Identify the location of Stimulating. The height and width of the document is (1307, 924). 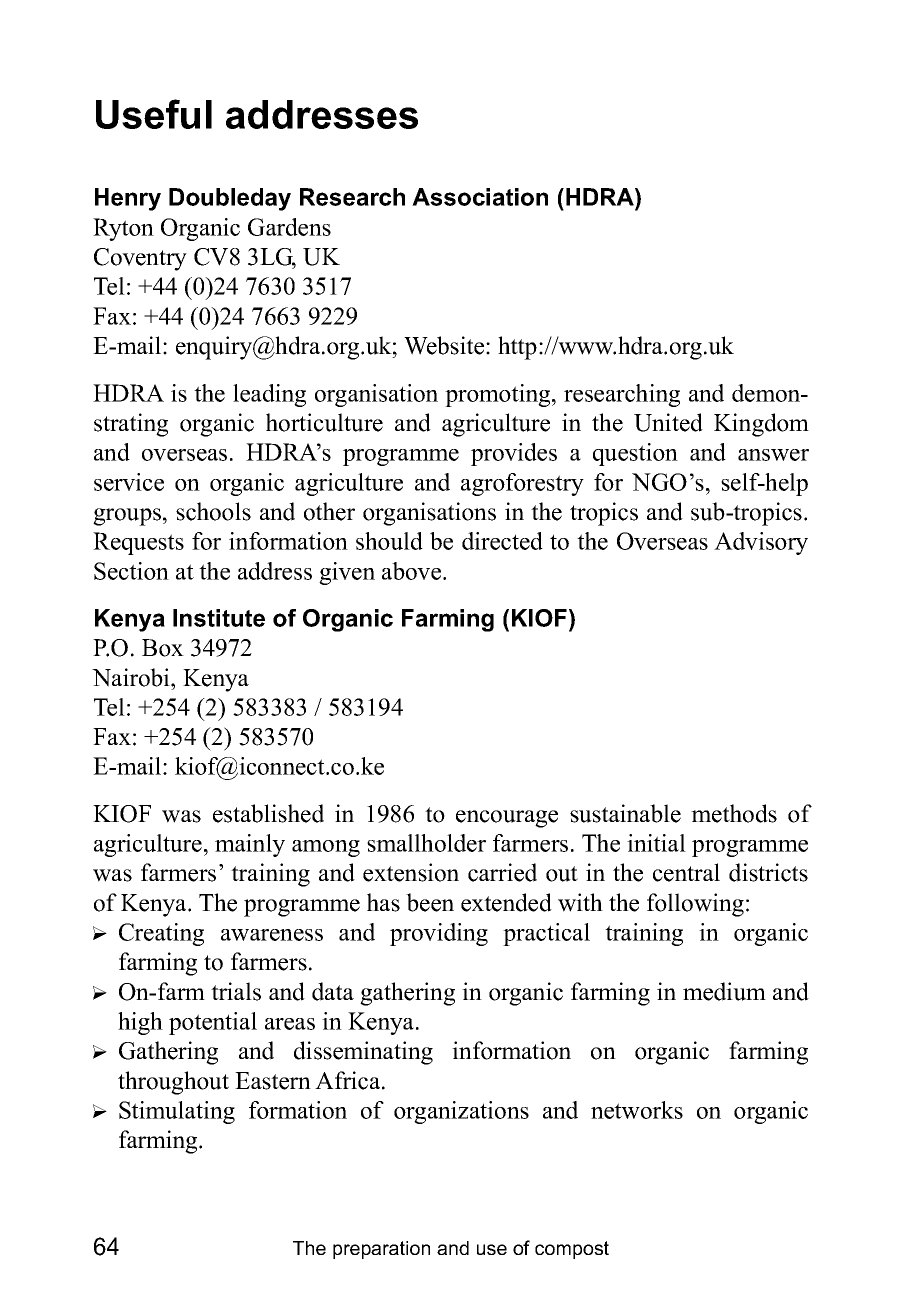
(177, 1112).
